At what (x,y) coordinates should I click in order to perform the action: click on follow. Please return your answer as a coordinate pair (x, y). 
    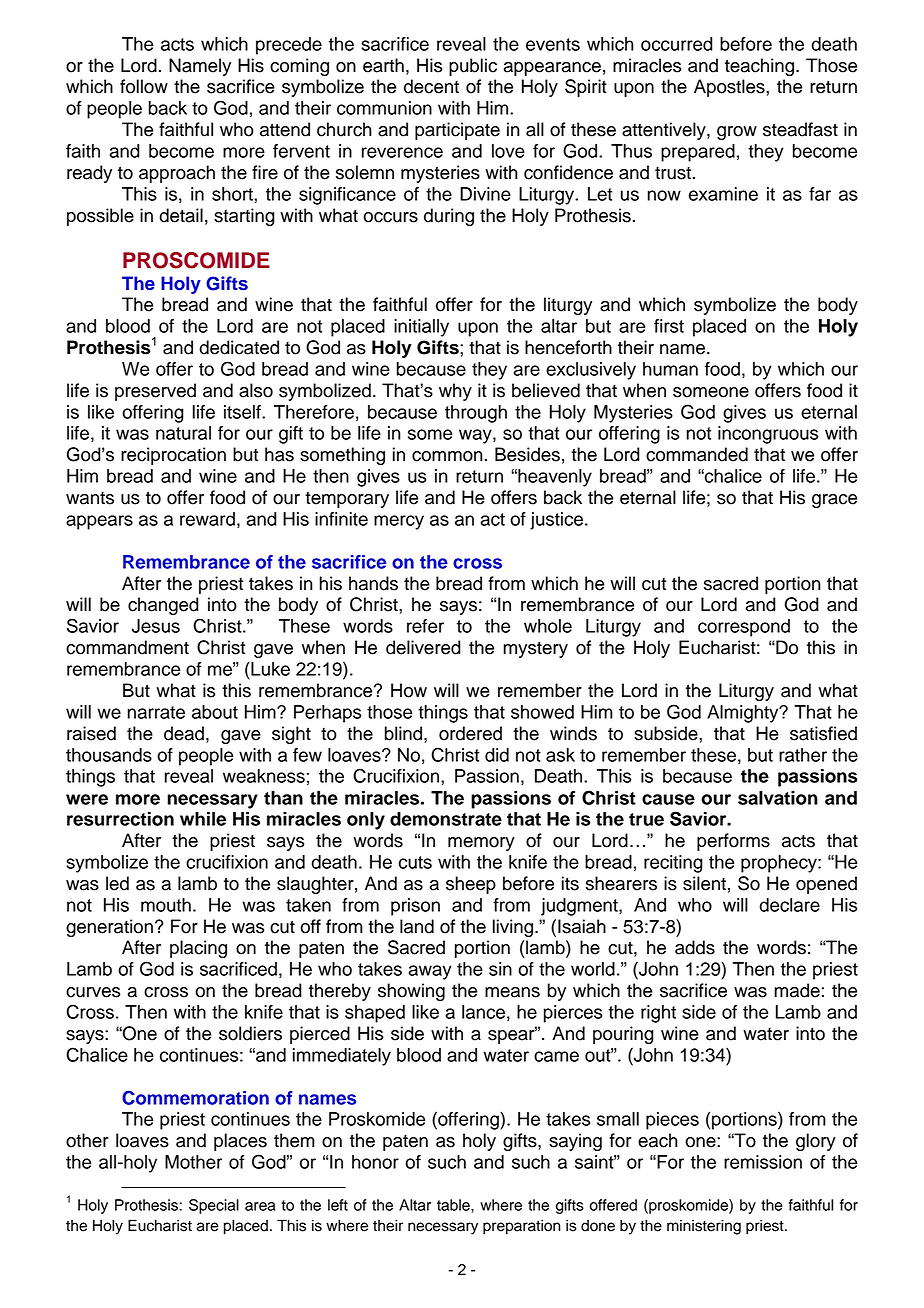
    Looking at the image, I should click on (144, 86).
